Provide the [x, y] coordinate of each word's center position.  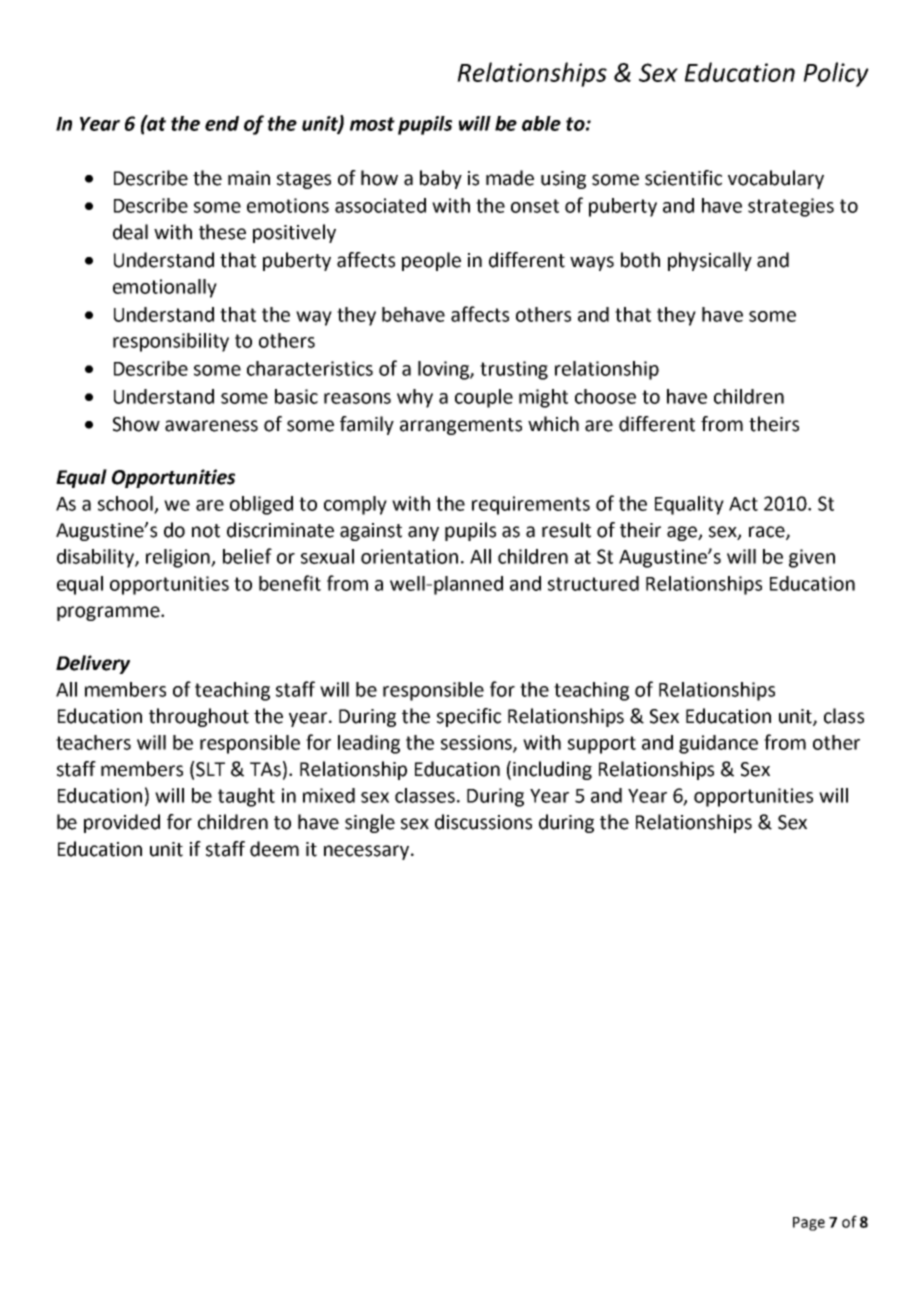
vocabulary [776, 179]
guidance [718, 744]
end [222, 123]
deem [274, 849]
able [541, 123]
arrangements [461, 426]
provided [122, 823]
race [768, 533]
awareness [211, 426]
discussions [483, 822]
